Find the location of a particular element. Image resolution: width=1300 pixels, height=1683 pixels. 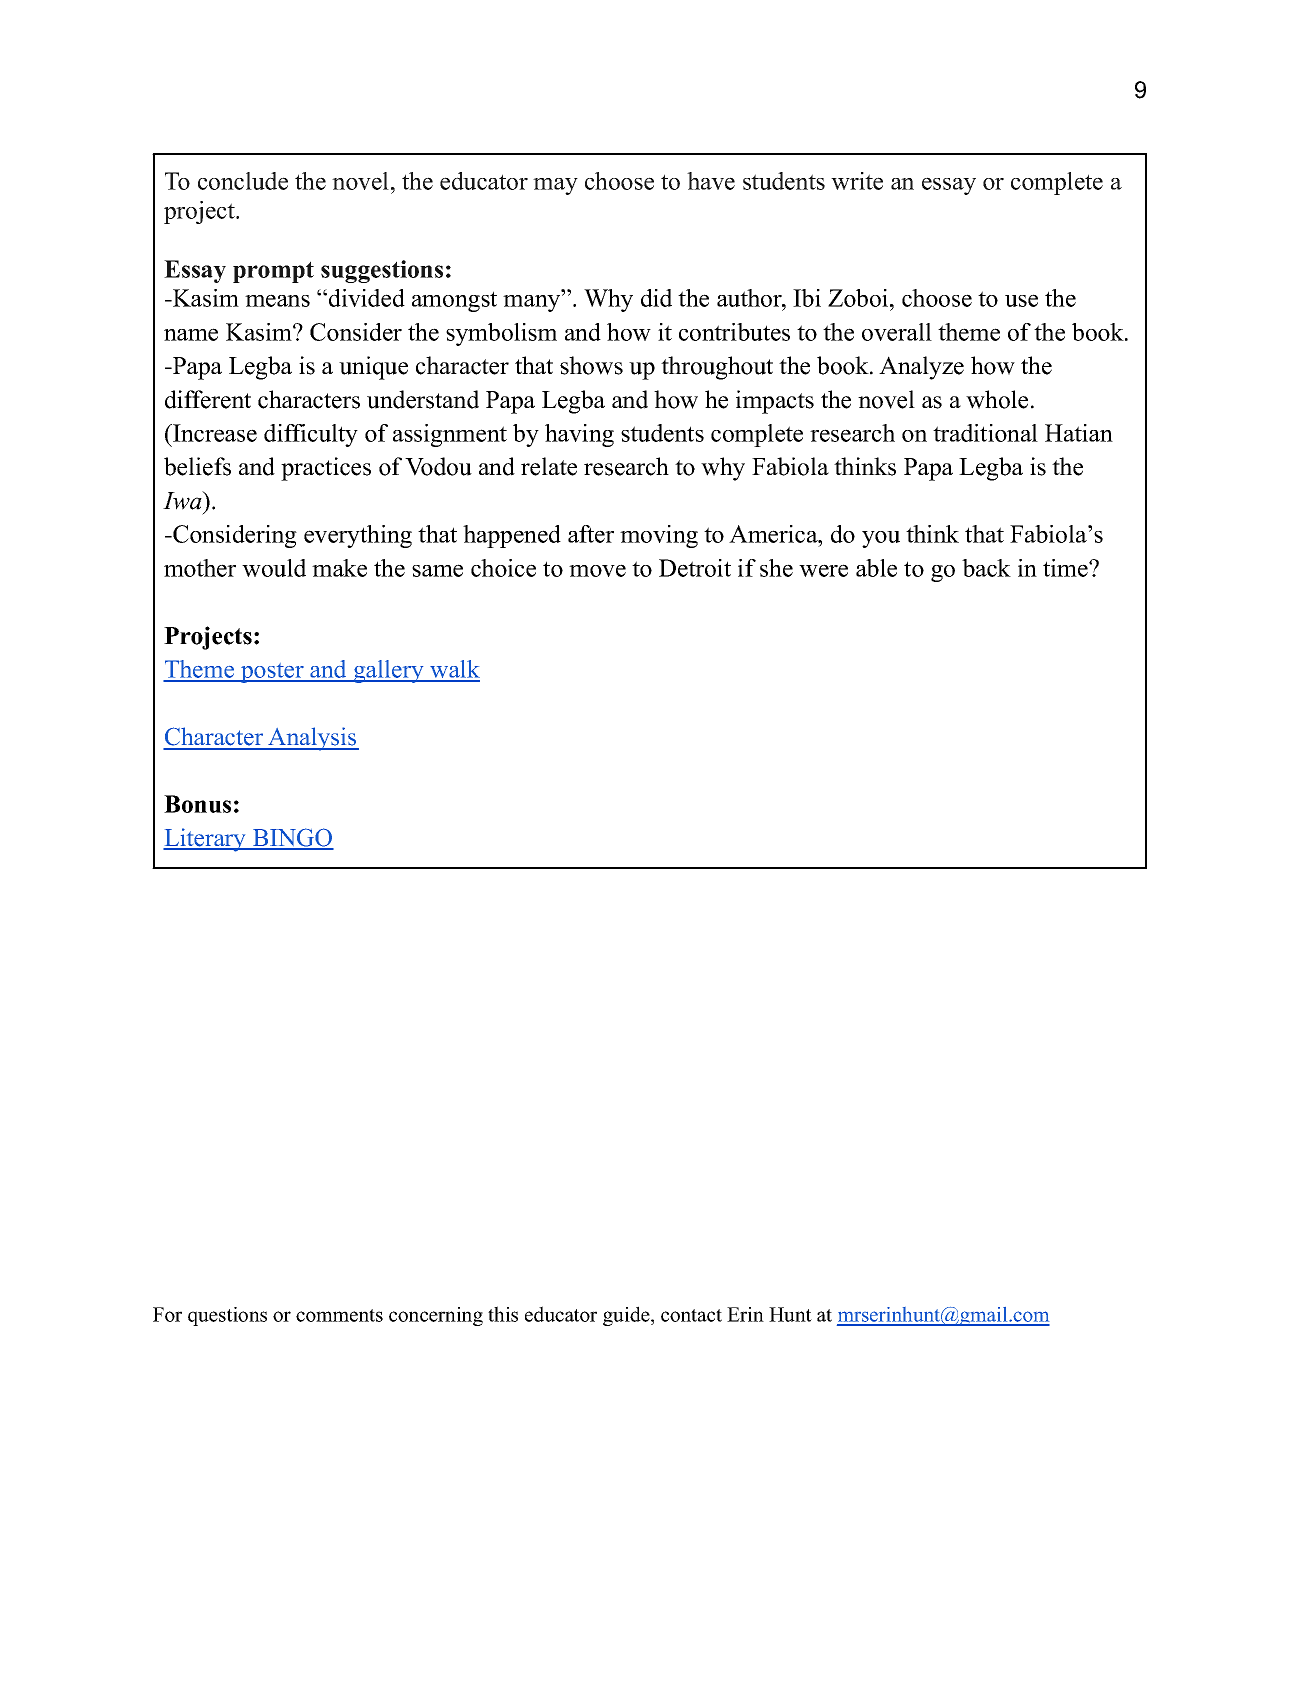

conclude is located at coordinates (243, 181).
